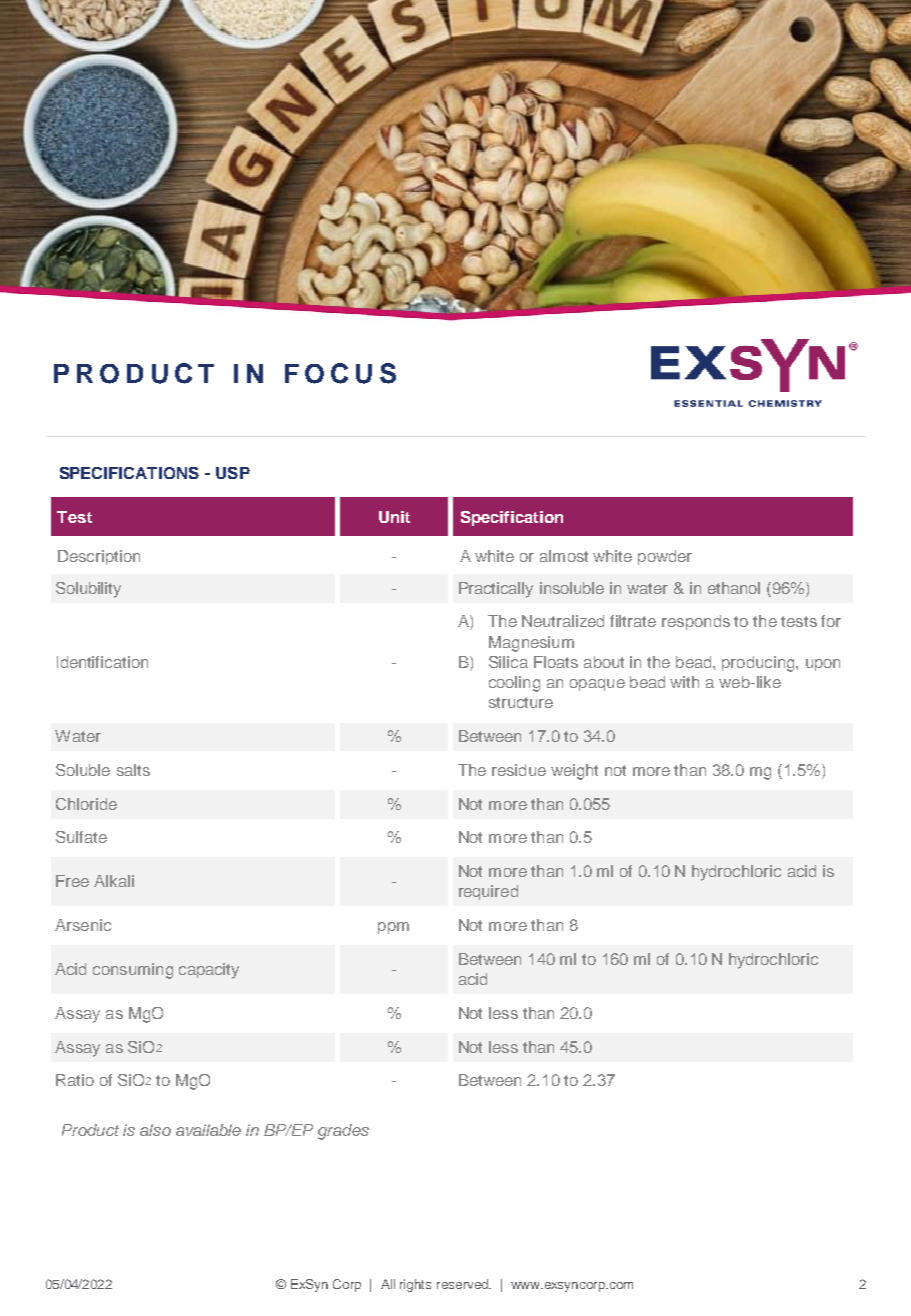 Image resolution: width=911 pixels, height=1316 pixels. I want to click on powder, so click(665, 557).
